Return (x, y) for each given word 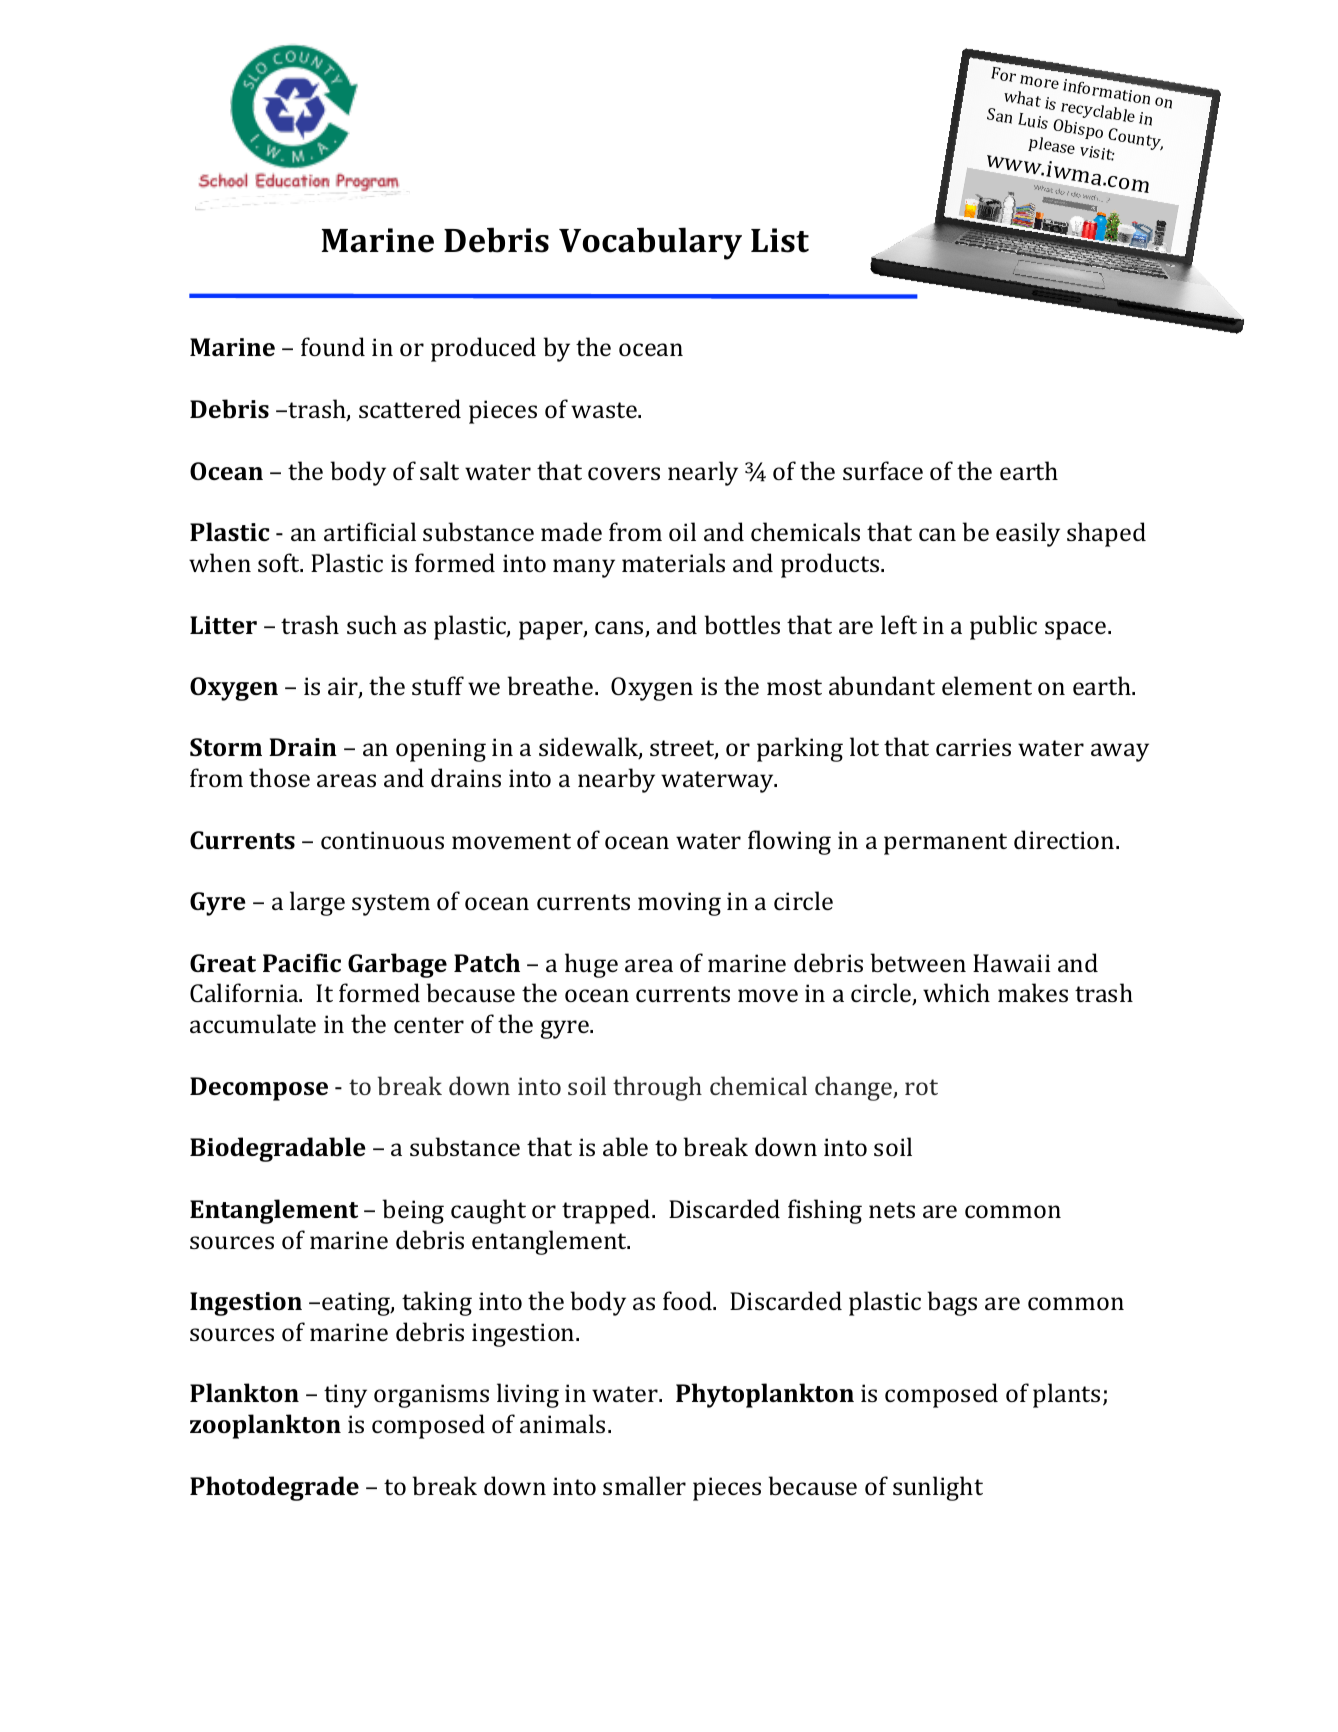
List (780, 240)
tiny (345, 1396)
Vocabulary (650, 243)
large (317, 903)
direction (1065, 839)
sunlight (938, 1488)
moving (679, 904)
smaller (644, 1485)
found (333, 346)
